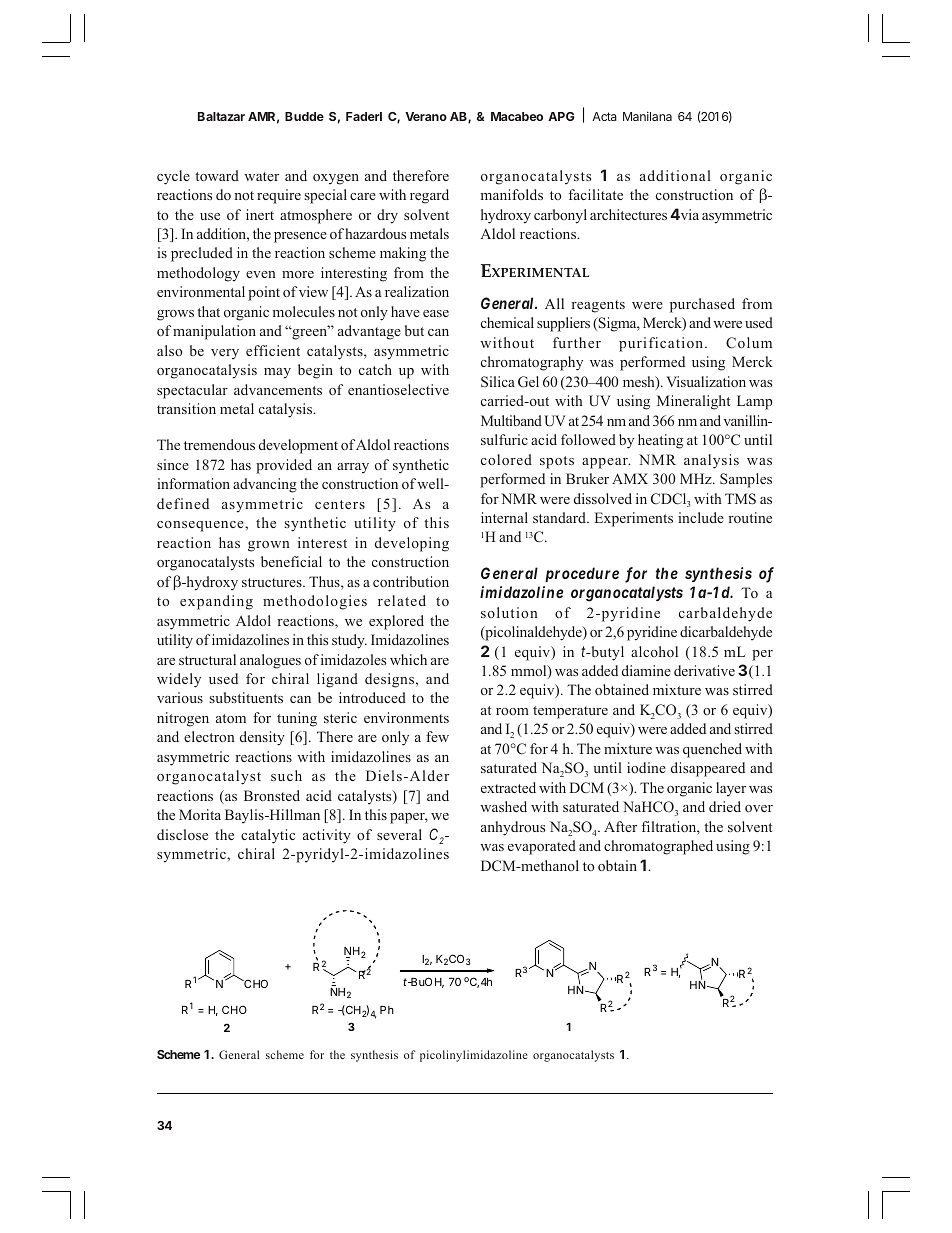  What do you see at coordinates (513, 828) in the page?
I see `anhydrous` at bounding box center [513, 828].
